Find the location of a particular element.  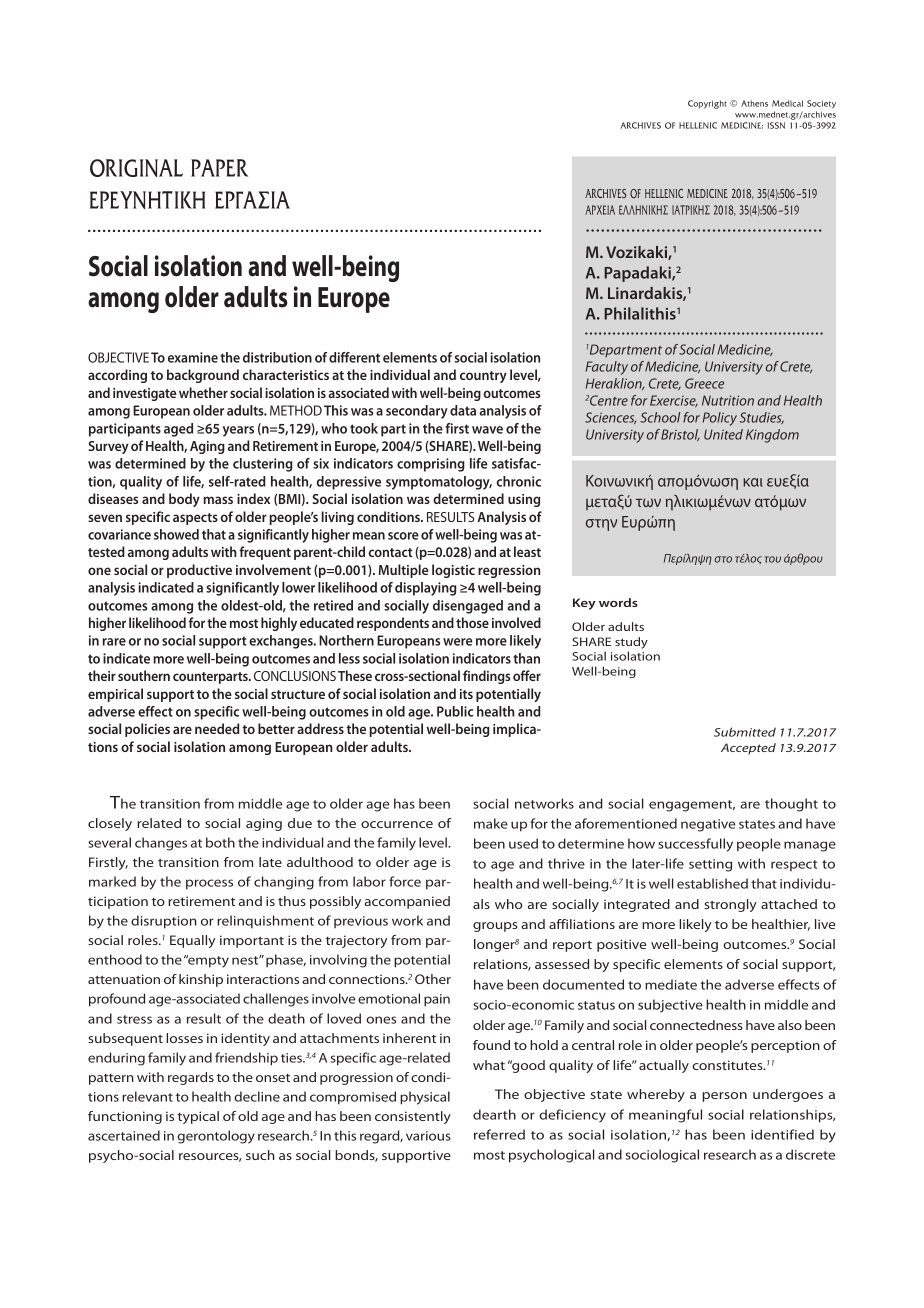

make is located at coordinates (491, 823).
